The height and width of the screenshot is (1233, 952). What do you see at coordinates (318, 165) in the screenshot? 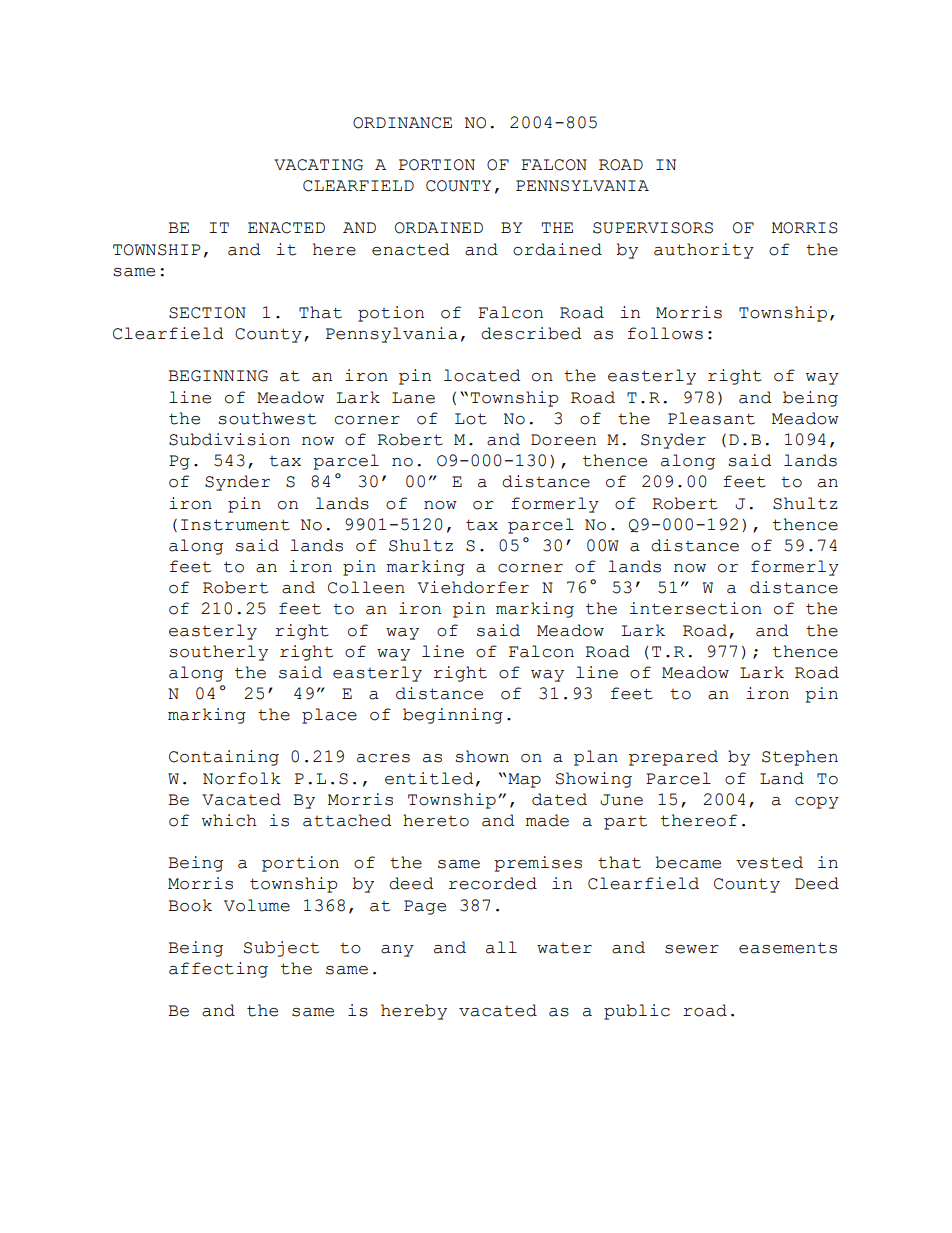
I see `VACATING` at bounding box center [318, 165].
